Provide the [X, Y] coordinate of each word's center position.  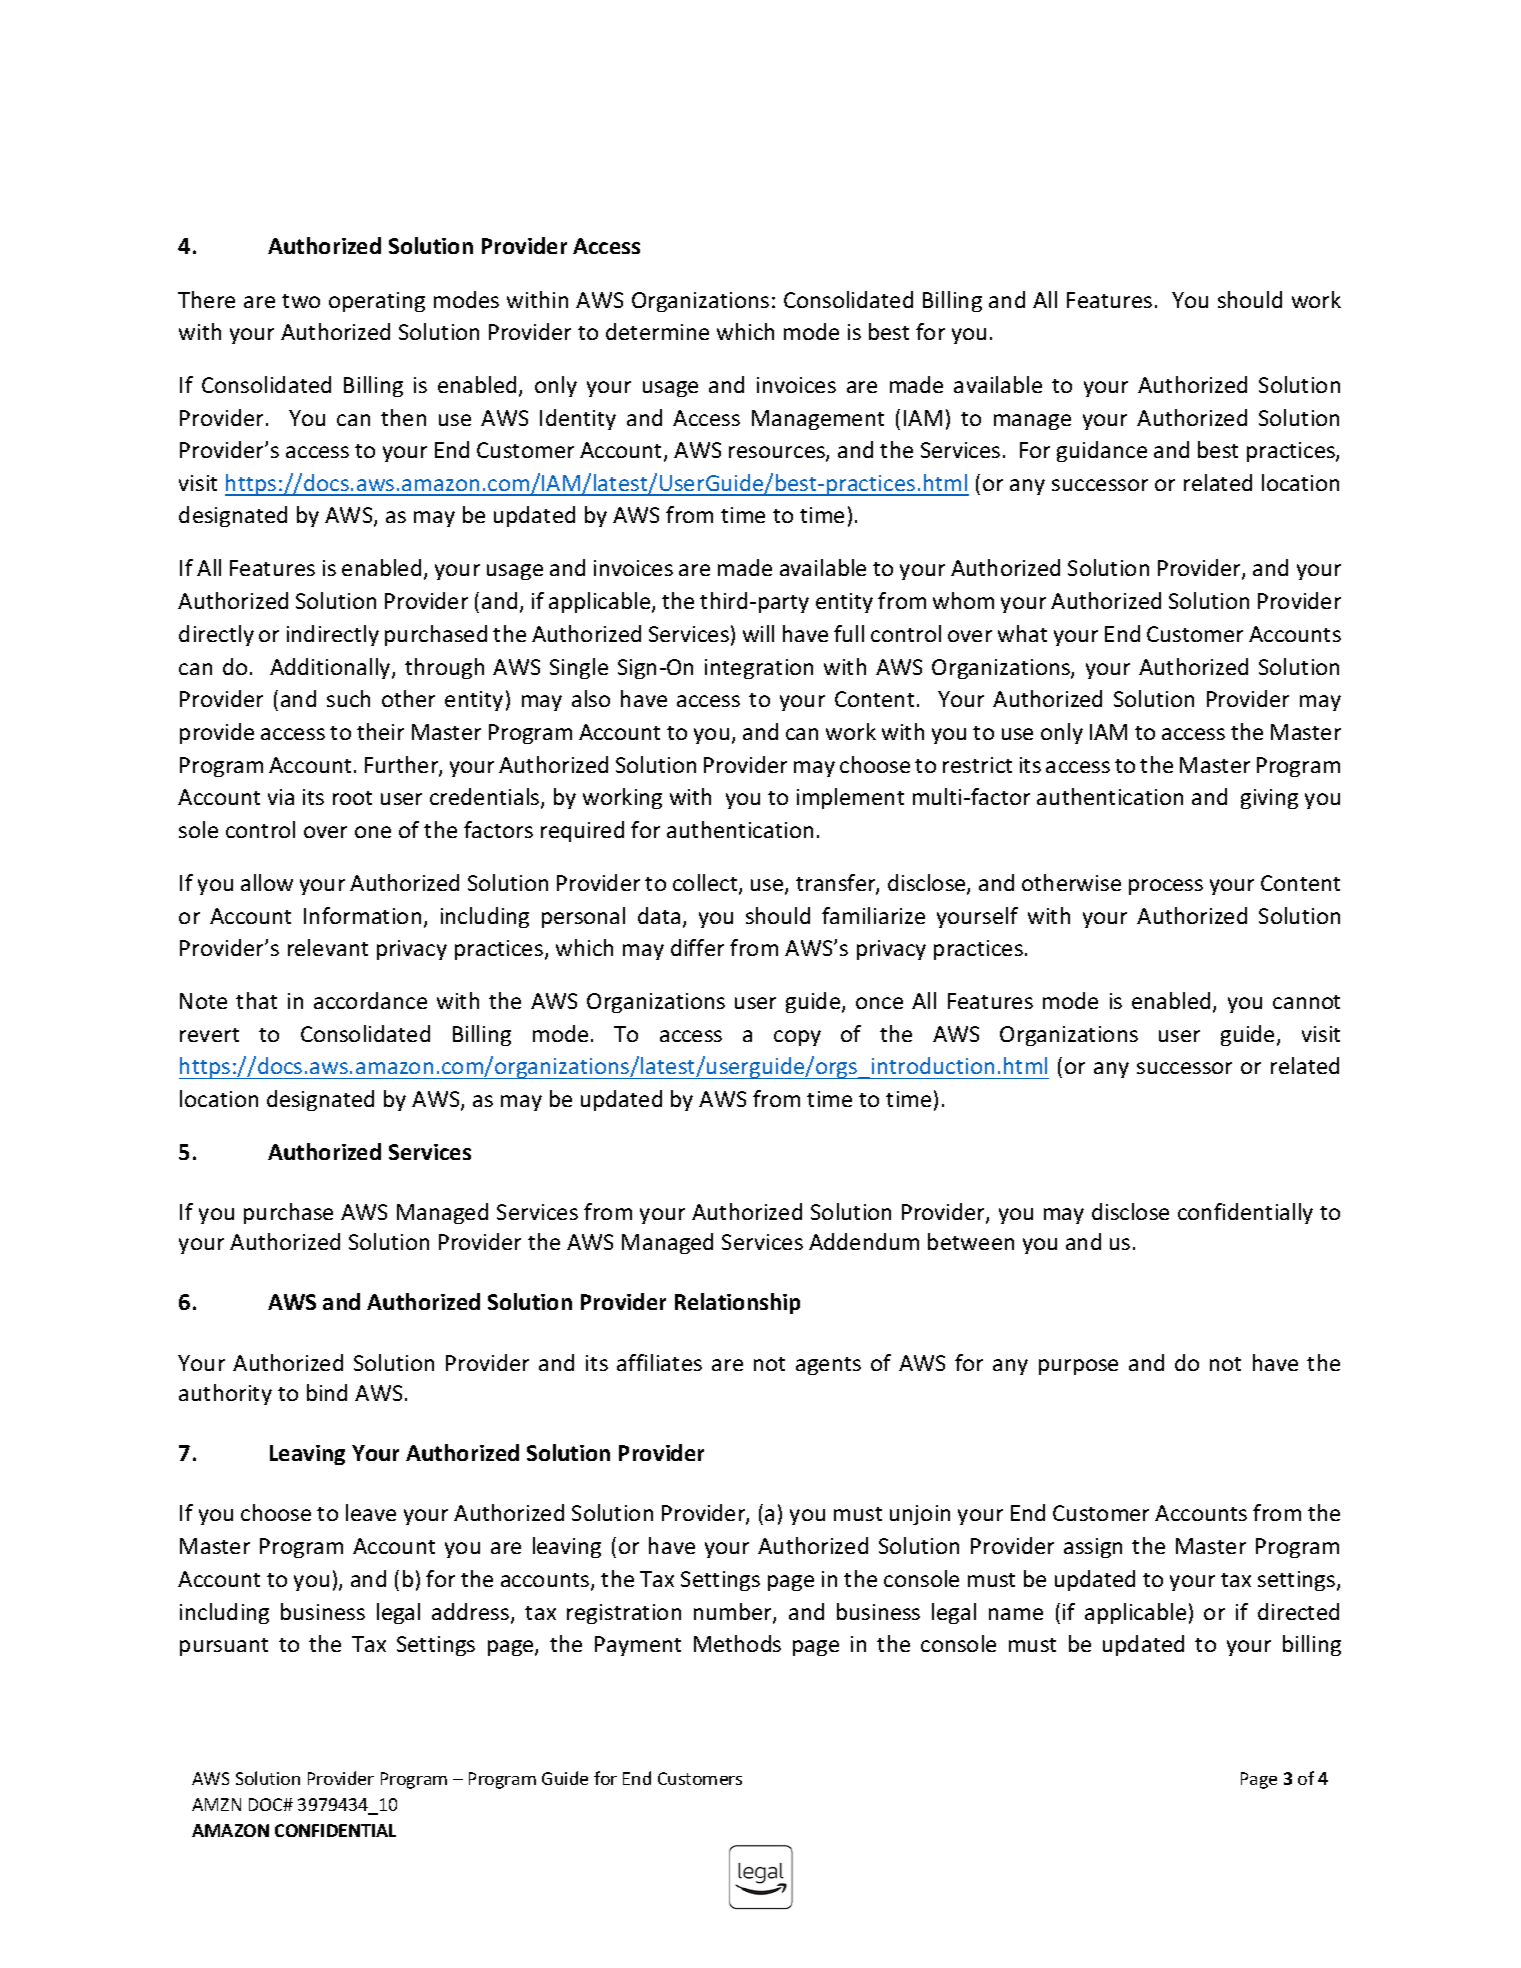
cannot [1306, 1002]
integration [759, 669]
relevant [328, 947]
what [1022, 633]
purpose [1078, 1367]
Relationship [737, 1303]
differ [697, 947]
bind [327, 1392]
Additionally [331, 668]
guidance [1102, 451]
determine [657, 331]
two [301, 301]
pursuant [224, 1647]
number [734, 1613]
